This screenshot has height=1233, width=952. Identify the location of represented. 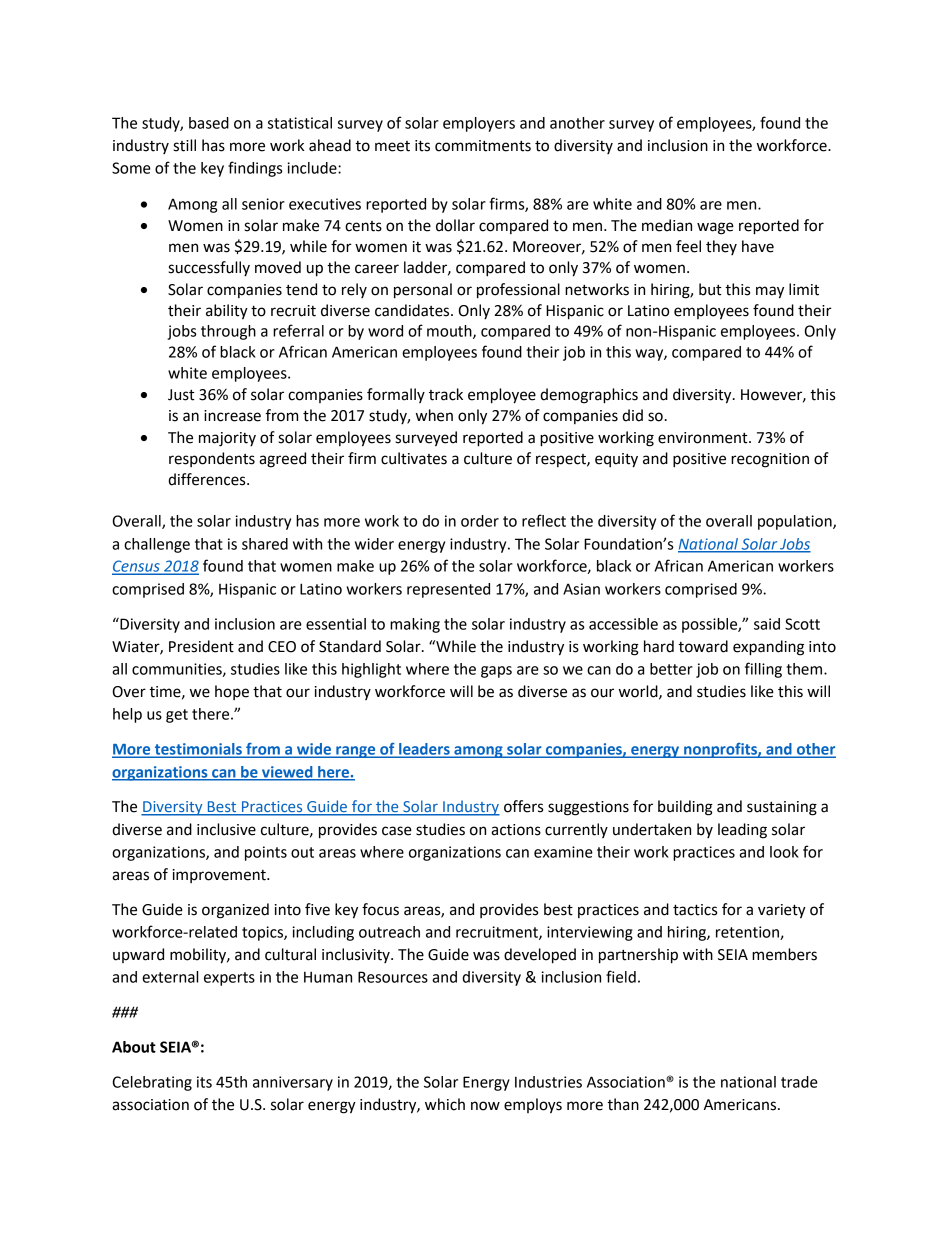
(448, 590).
